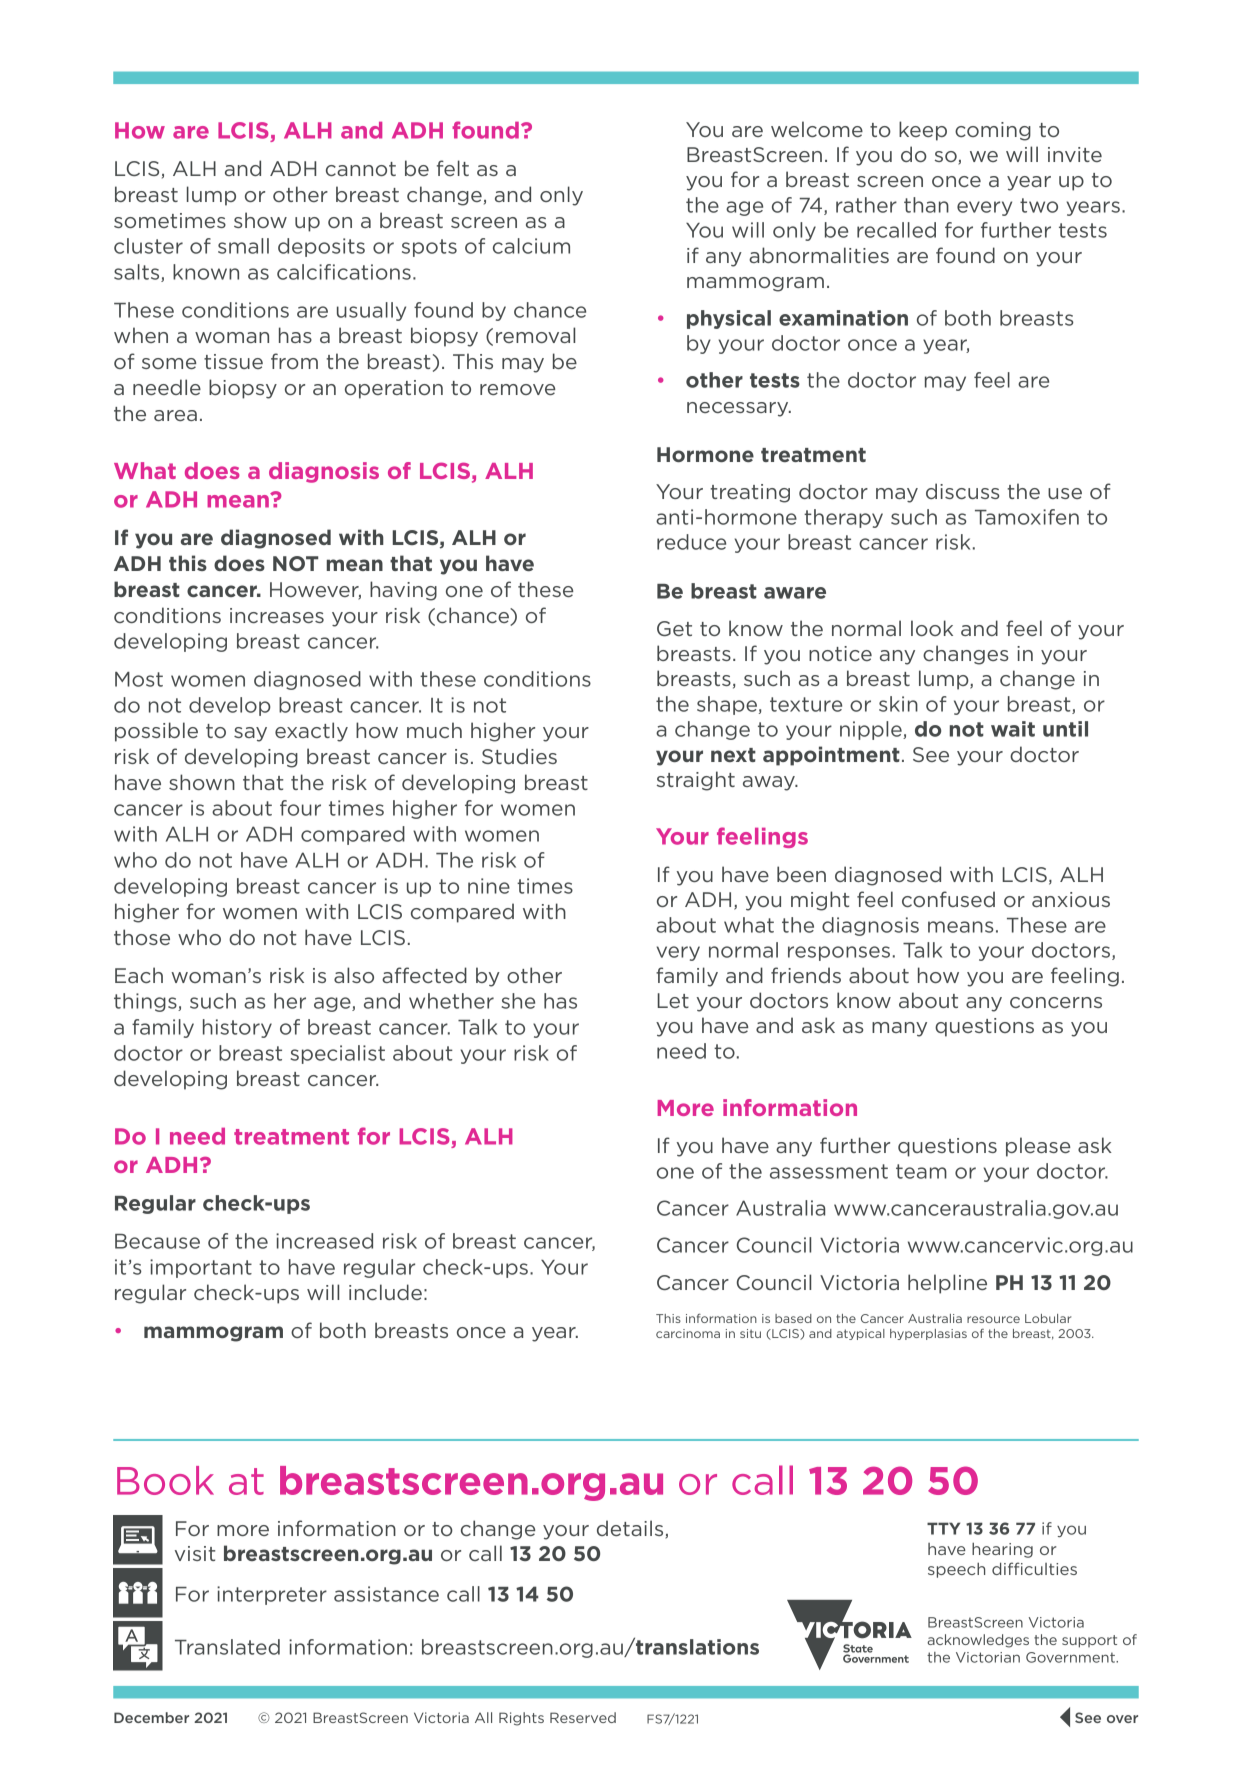 This screenshot has height=1770, width=1252. I want to click on reduce, so click(691, 542).
